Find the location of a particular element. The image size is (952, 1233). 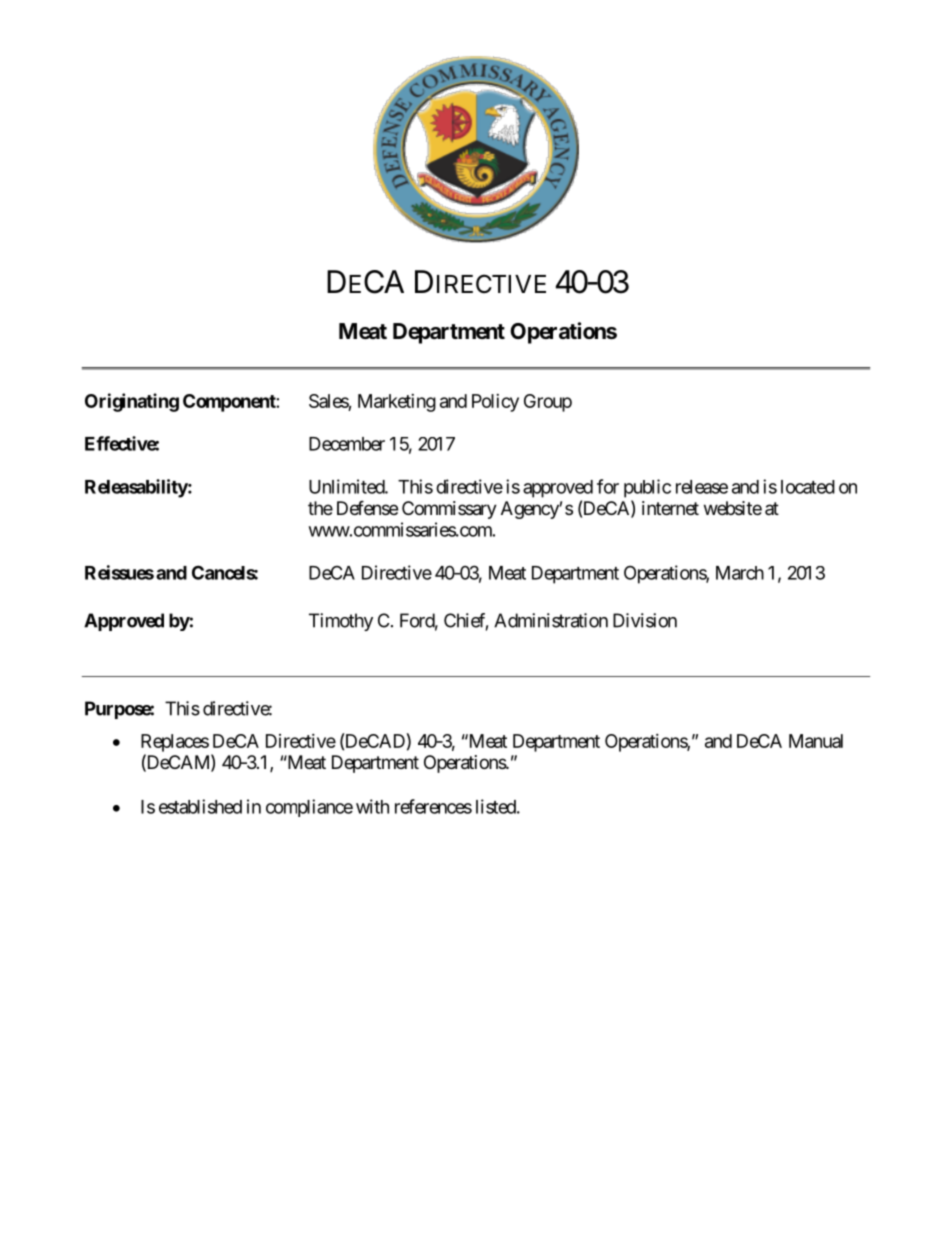

Administration is located at coordinates (551, 620).
